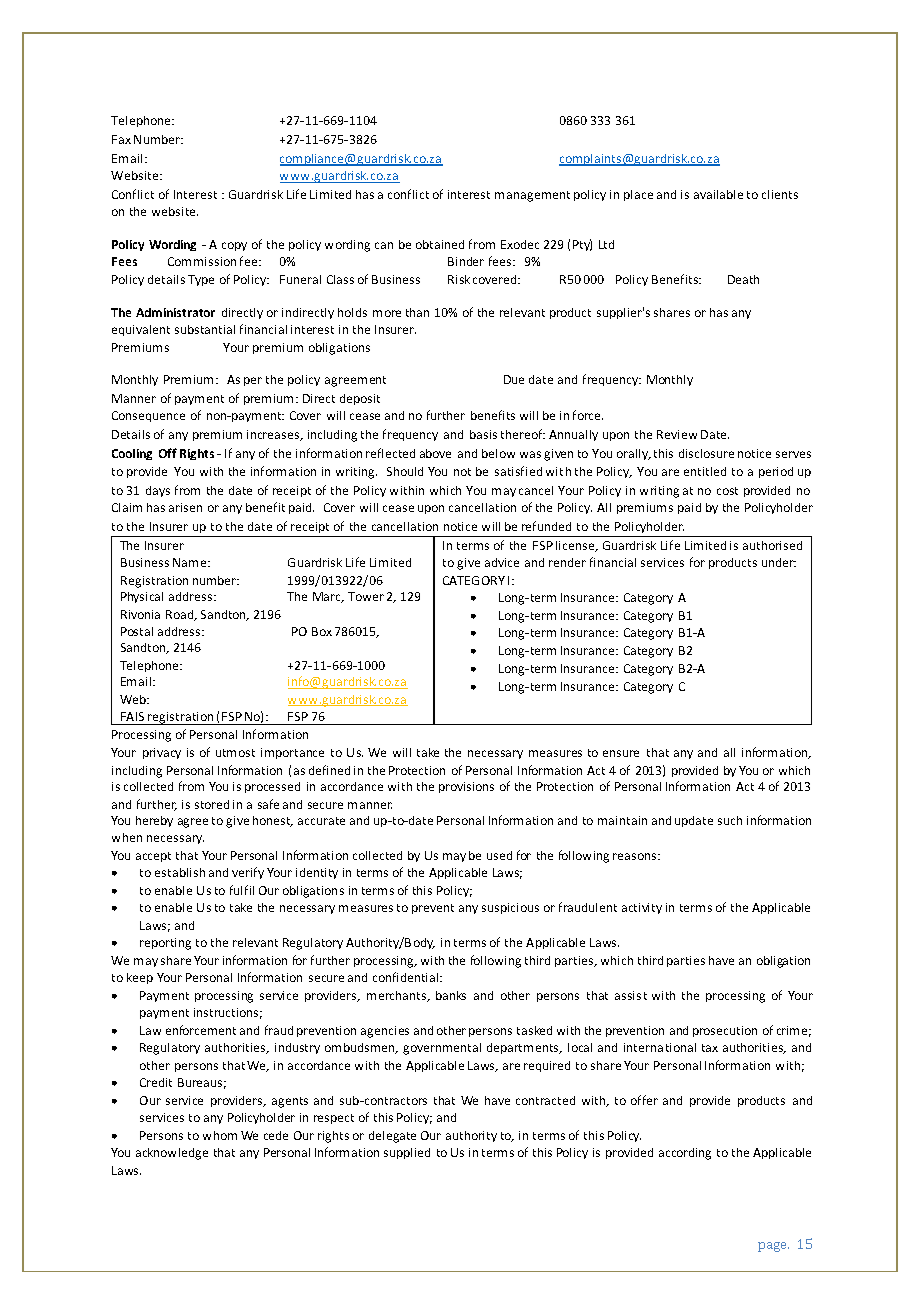 The image size is (924, 1308). What do you see at coordinates (205, 329) in the image?
I see `substantial` at bounding box center [205, 329].
